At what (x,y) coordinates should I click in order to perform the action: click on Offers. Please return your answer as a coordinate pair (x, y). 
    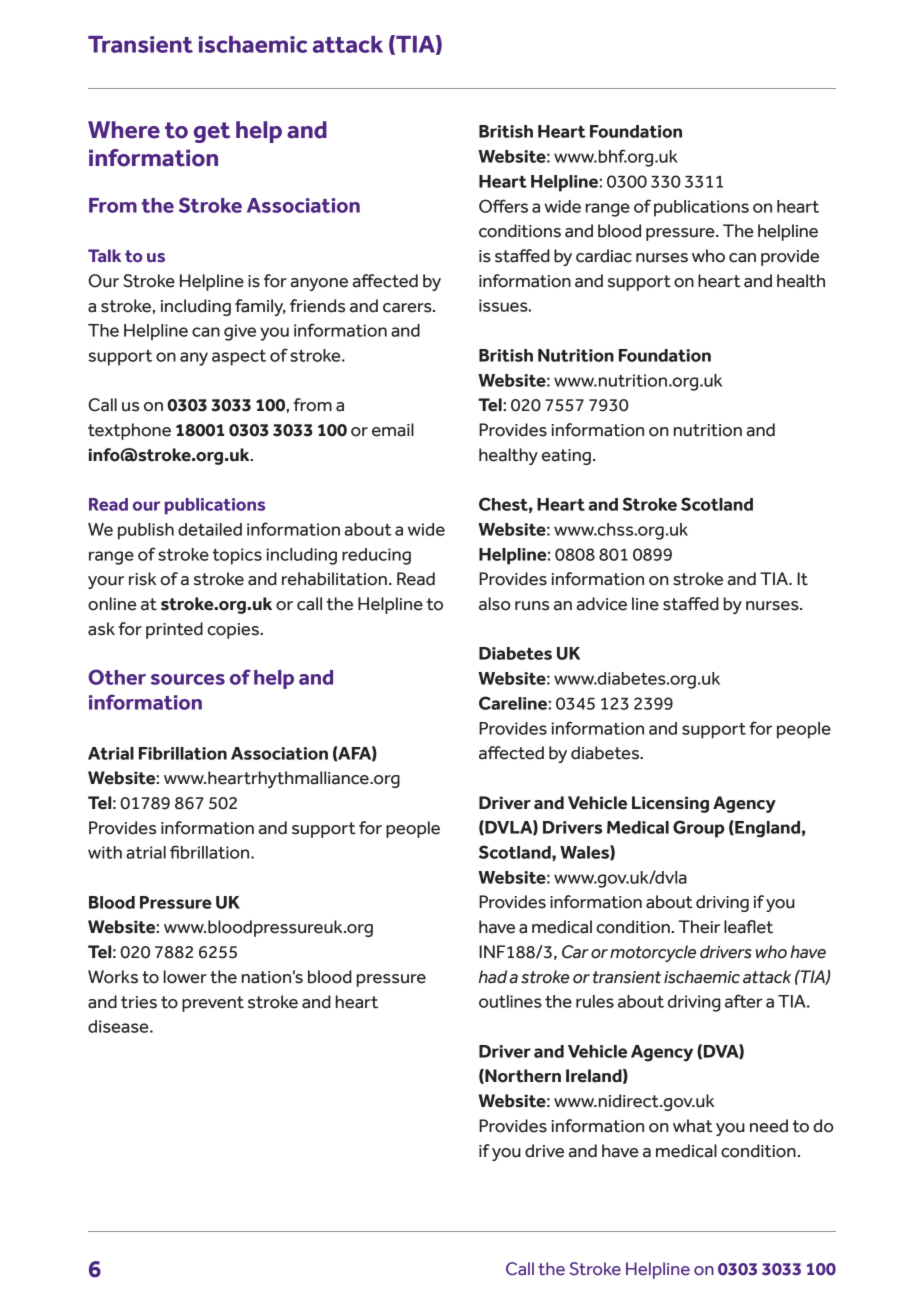
    Looking at the image, I should click on (503, 206).
